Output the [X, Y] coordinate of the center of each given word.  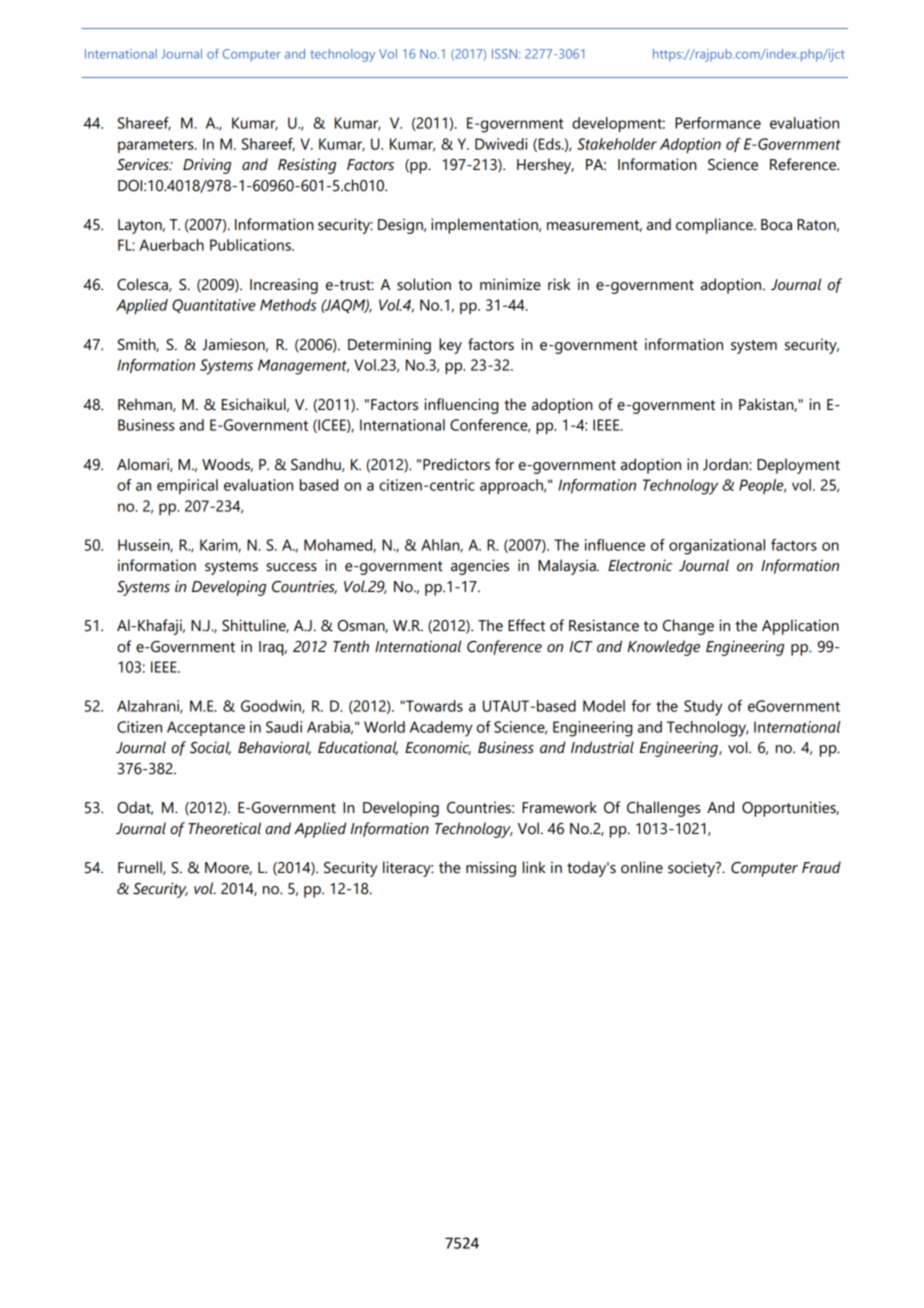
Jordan [726, 464]
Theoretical [224, 828]
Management [303, 367]
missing [491, 869]
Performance [718, 123]
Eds [551, 144]
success [291, 567]
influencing [461, 406]
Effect [526, 625]
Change [688, 627]
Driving [207, 166]
